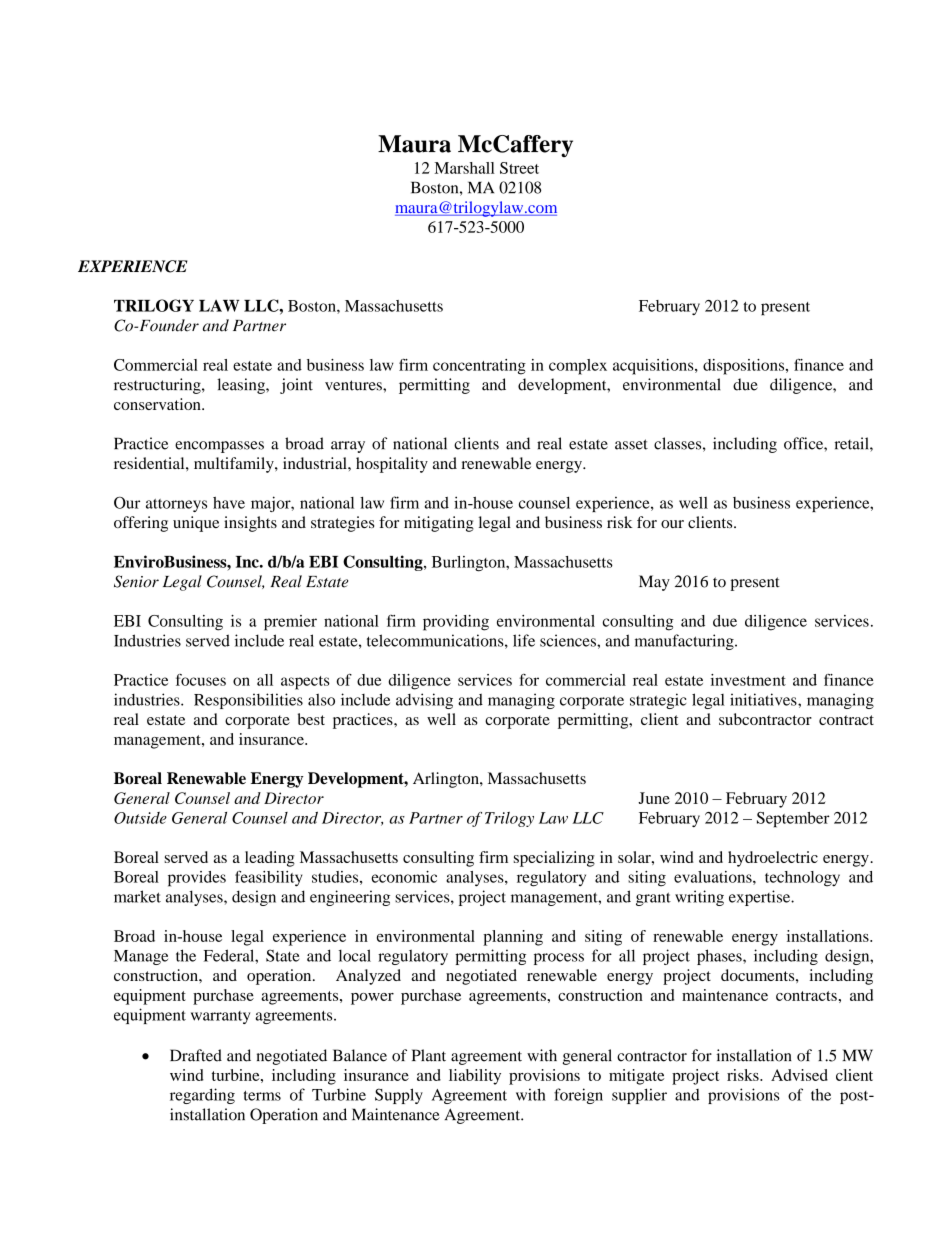  What do you see at coordinates (654, 583) in the document?
I see `May` at bounding box center [654, 583].
